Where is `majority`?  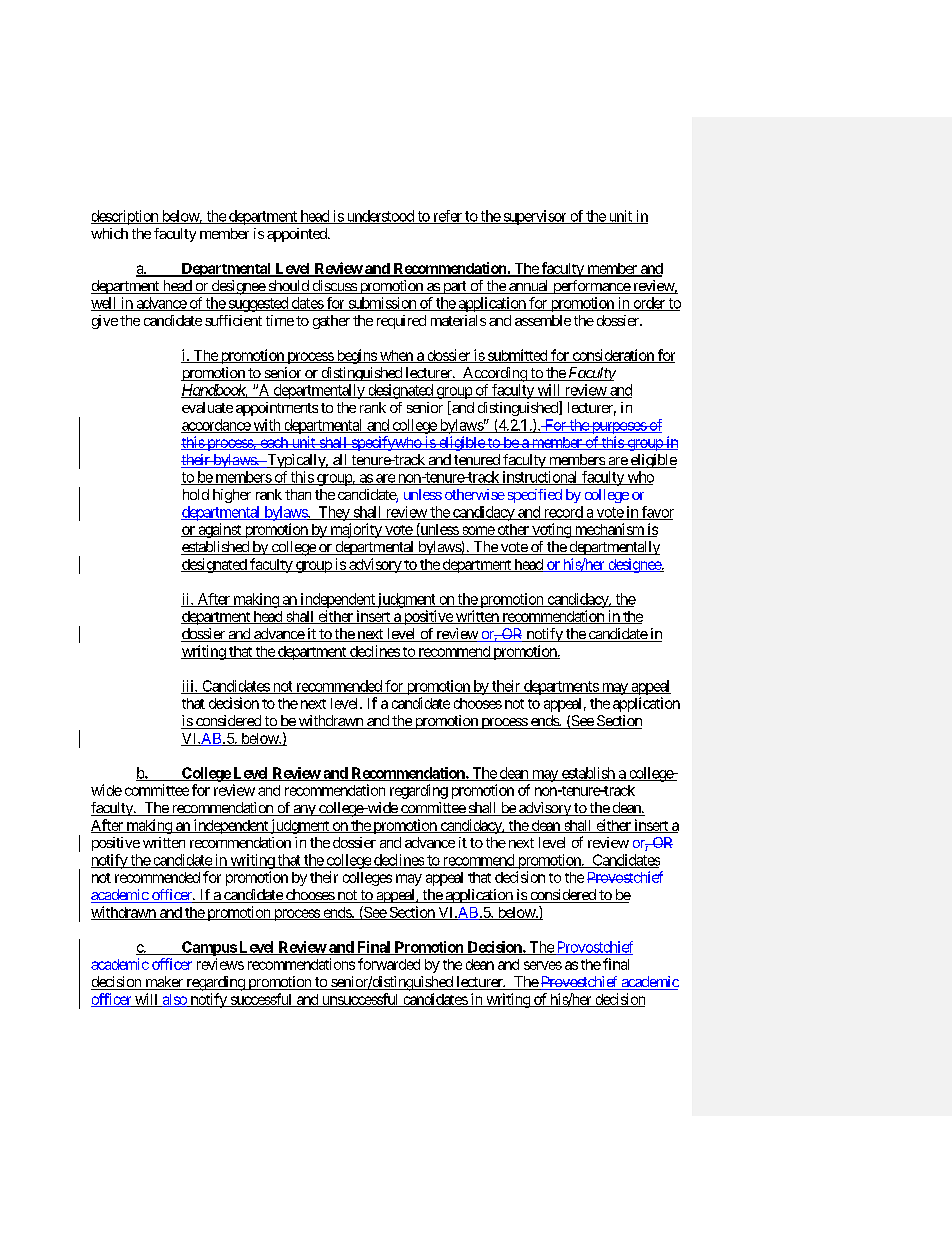 majority is located at coordinates (356, 530).
